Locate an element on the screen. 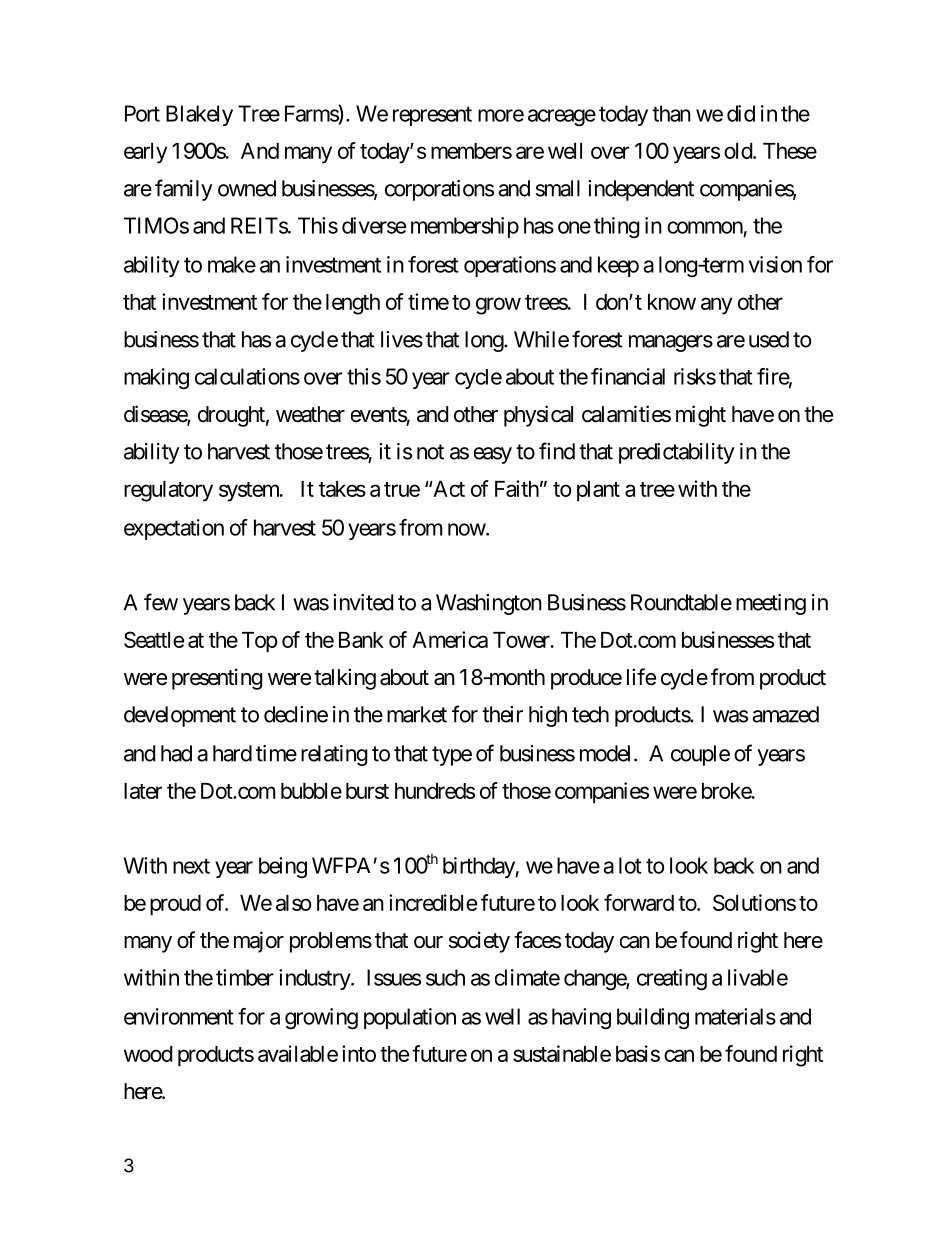  population is located at coordinates (410, 1018).
